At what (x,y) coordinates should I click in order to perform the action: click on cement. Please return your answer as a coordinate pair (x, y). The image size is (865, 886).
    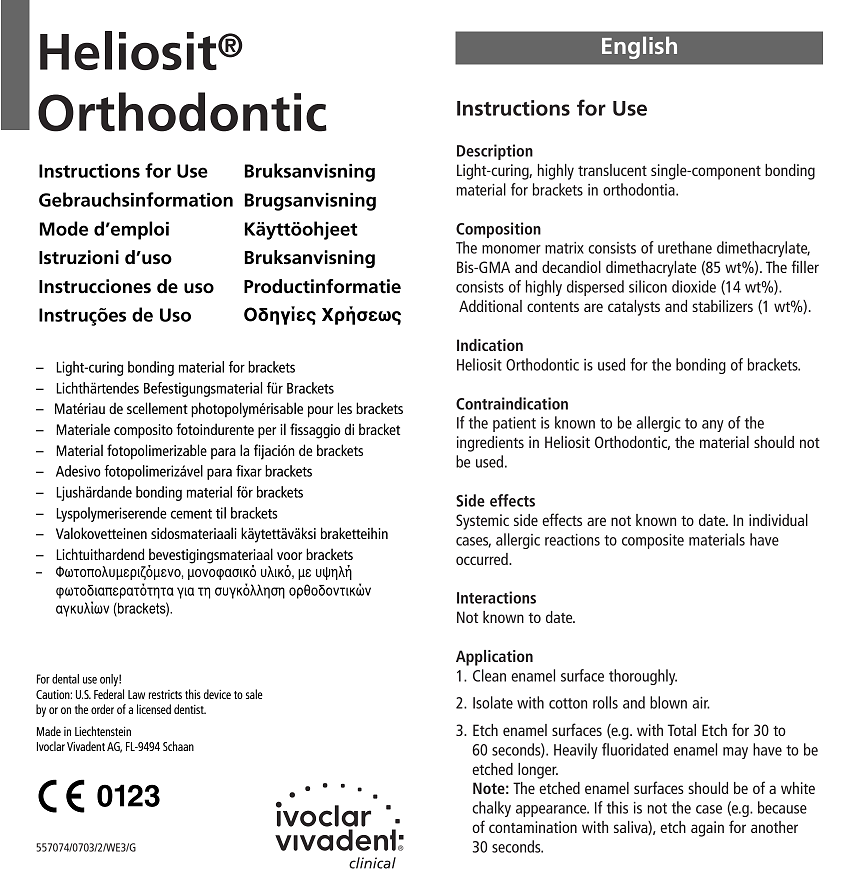
    Looking at the image, I should click on (191, 514).
